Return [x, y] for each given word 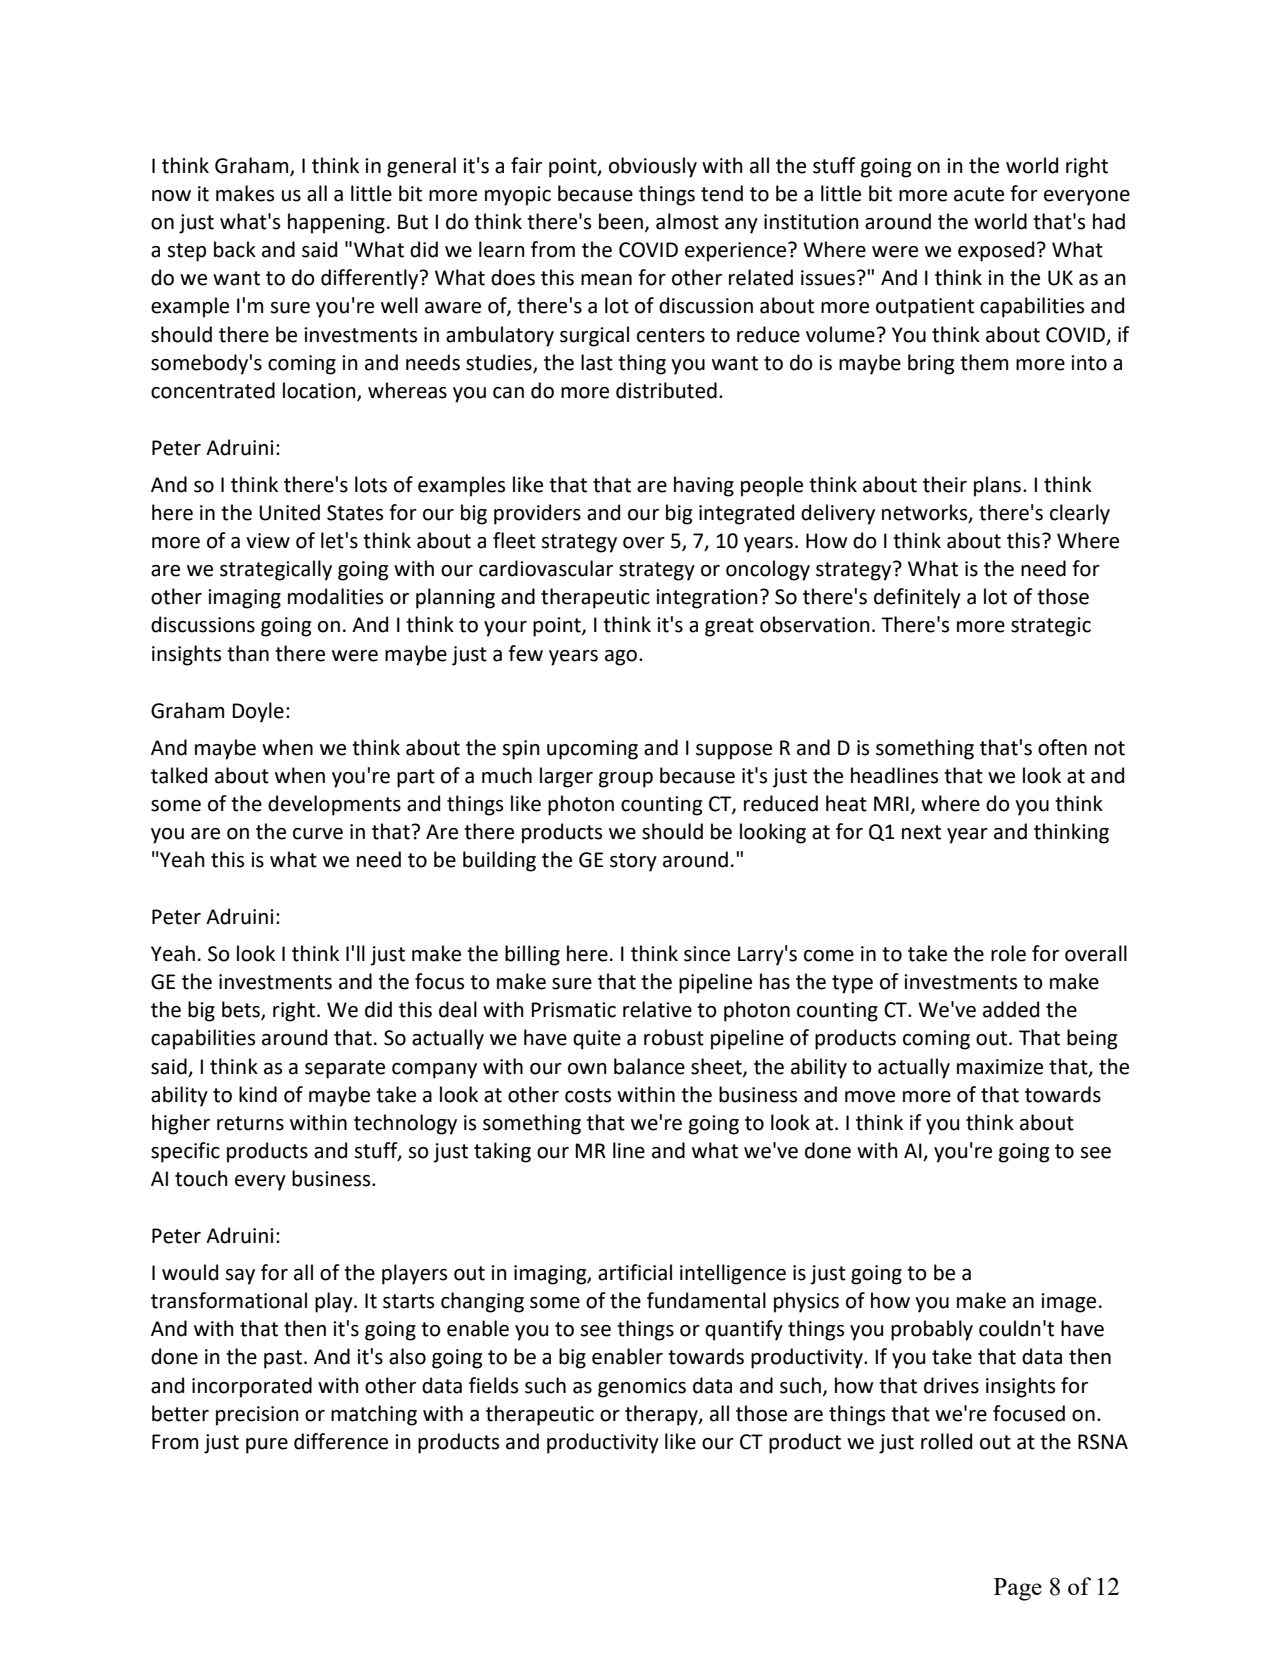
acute [979, 194]
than [248, 653]
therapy [662, 1415]
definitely [917, 598]
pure [267, 1446]
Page [1018, 1589]
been [621, 221]
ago [621, 658]
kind [258, 1094]
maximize [1000, 1067]
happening [336, 223]
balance [649, 1066]
